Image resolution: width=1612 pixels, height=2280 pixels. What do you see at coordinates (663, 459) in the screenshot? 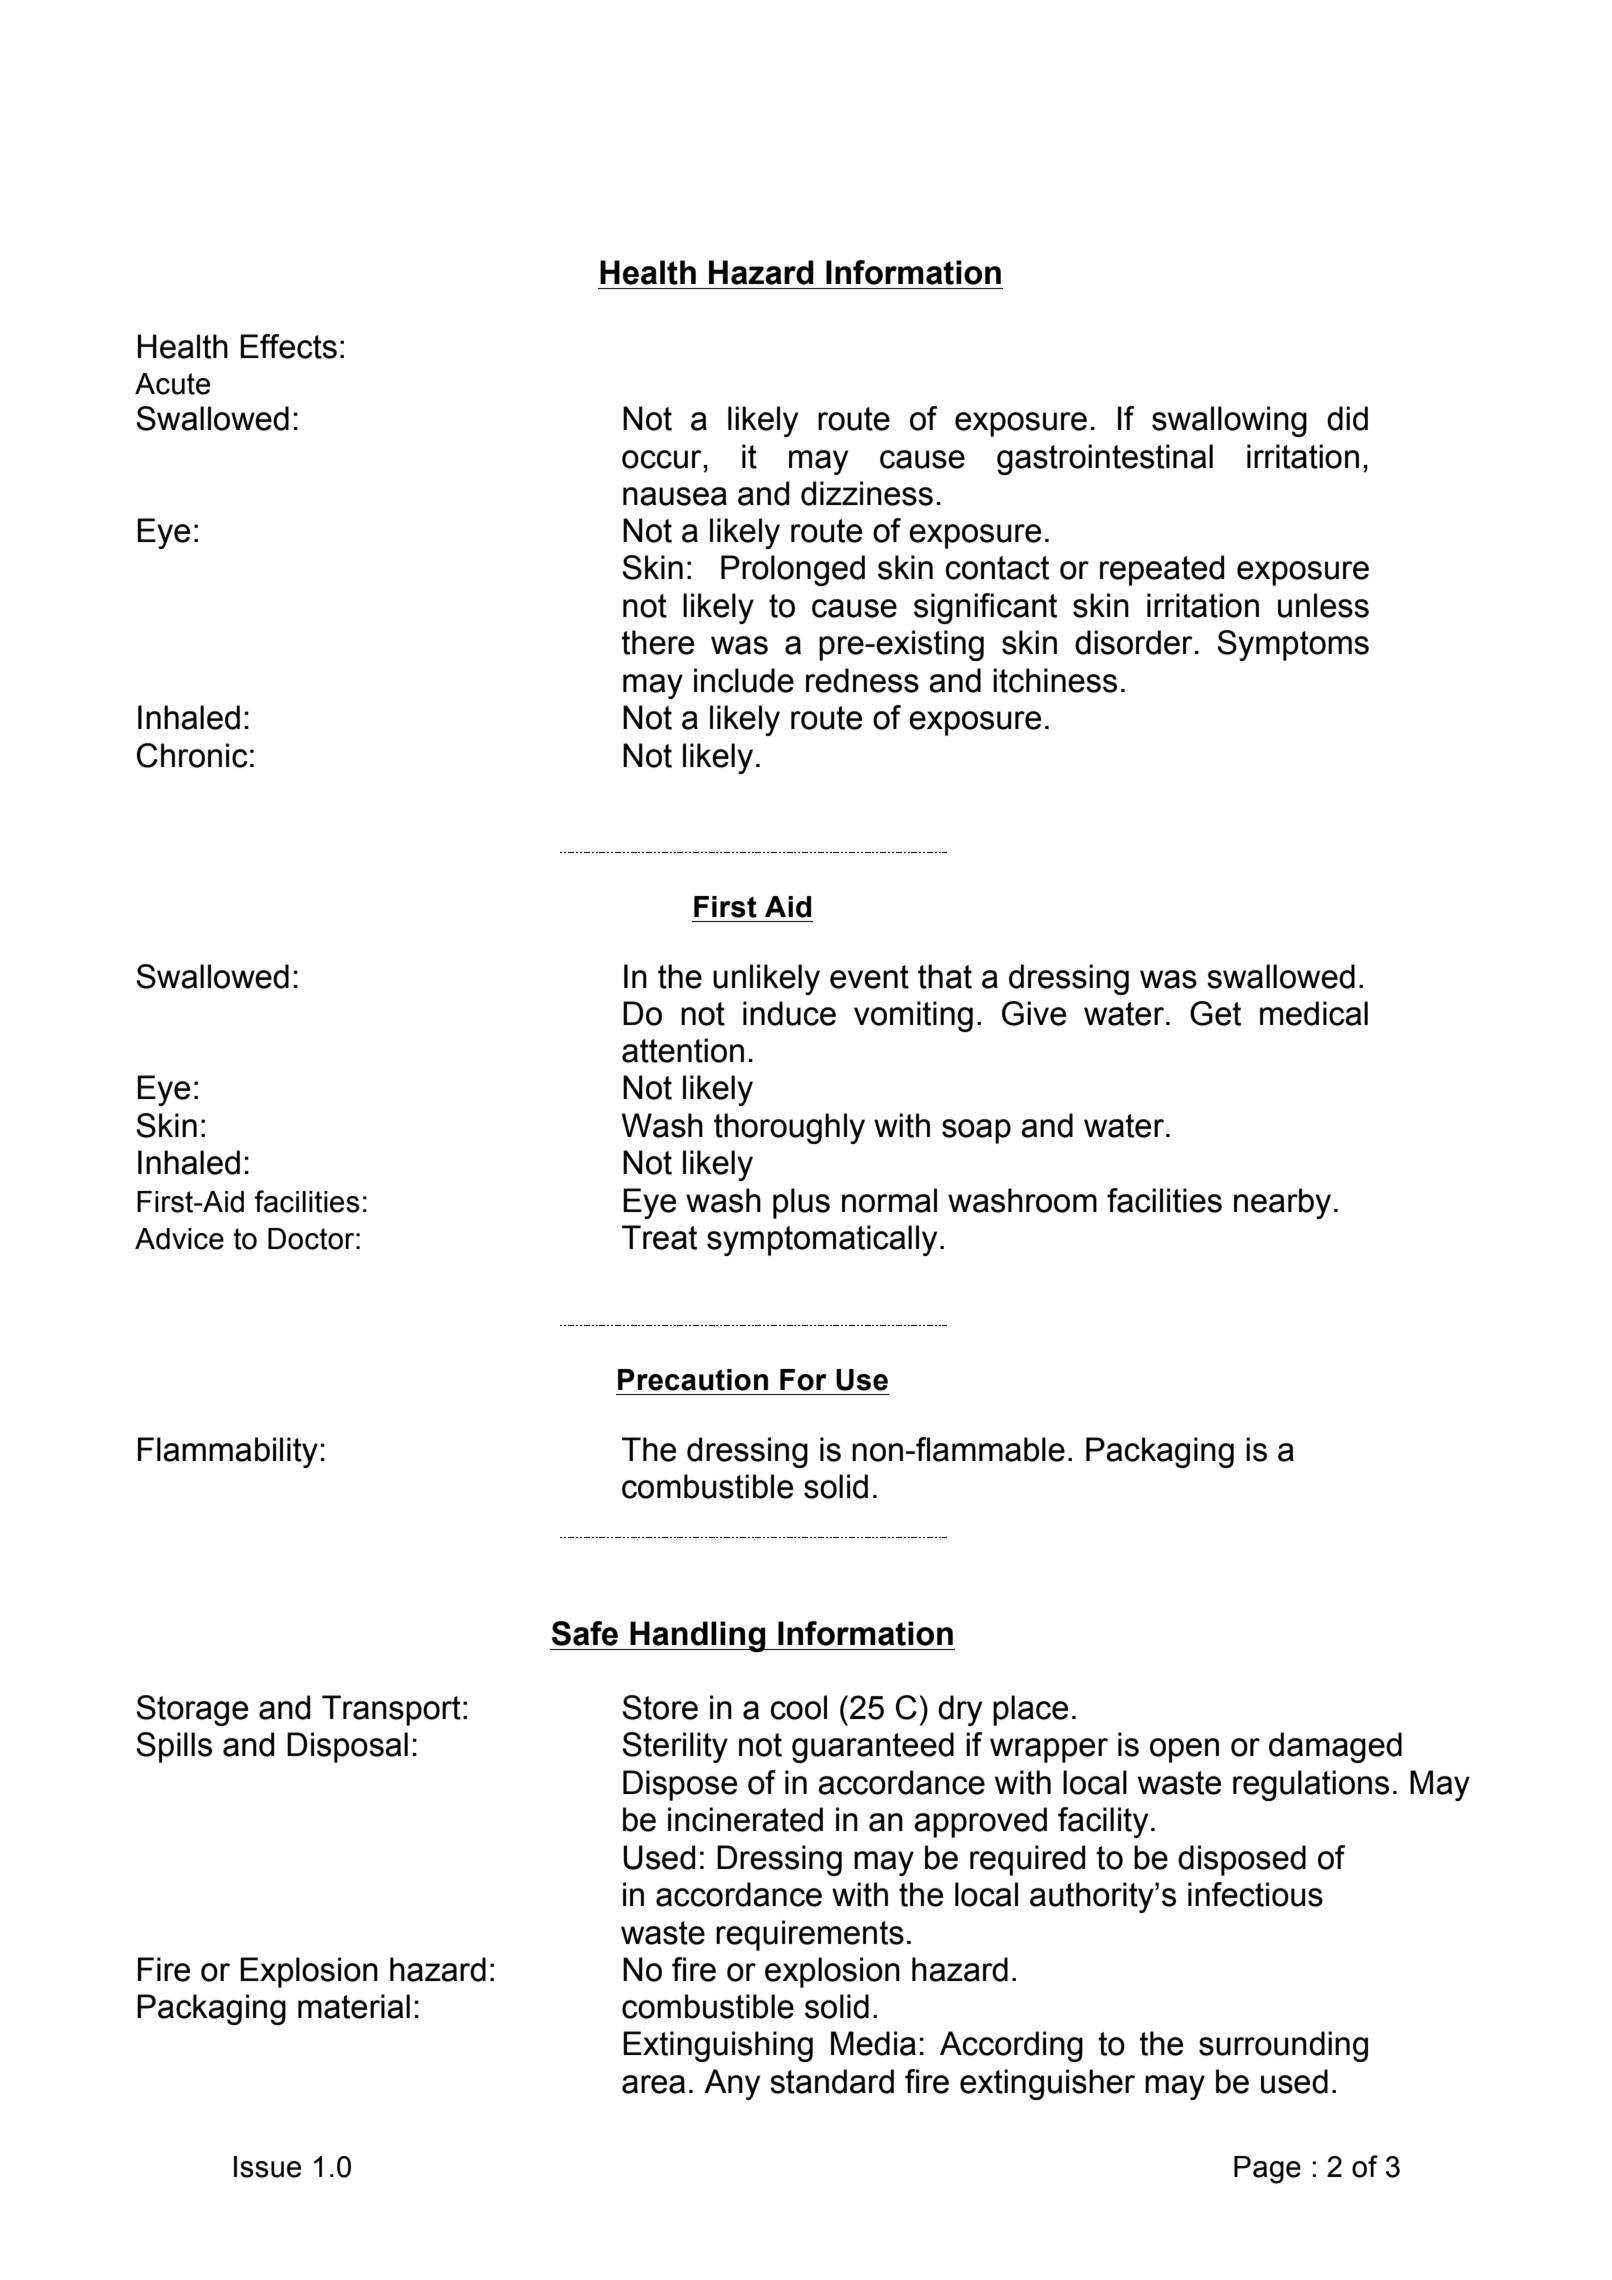
I see `occur` at bounding box center [663, 459].
